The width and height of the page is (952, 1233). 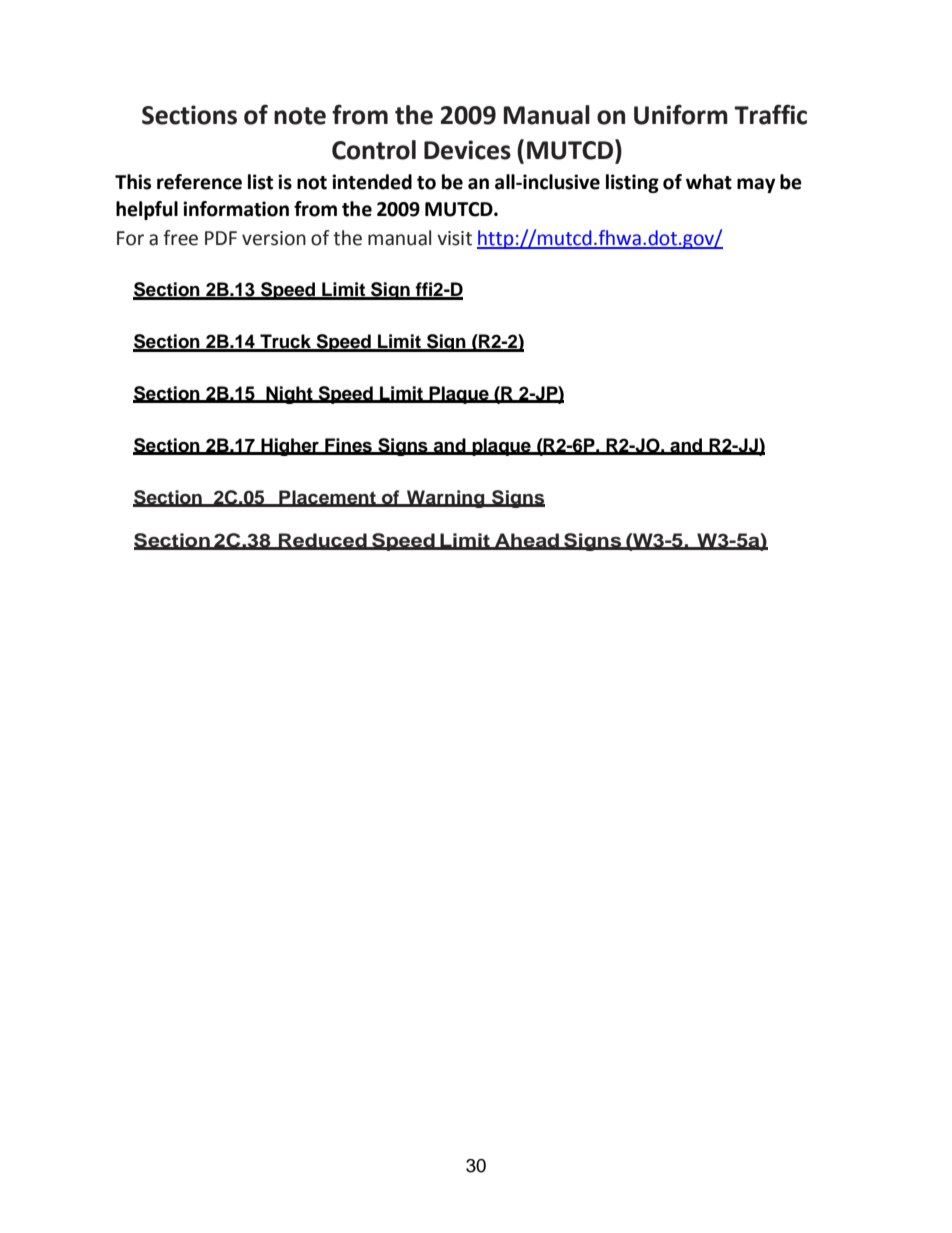 What do you see at coordinates (289, 395) in the page?
I see `Night` at bounding box center [289, 395].
